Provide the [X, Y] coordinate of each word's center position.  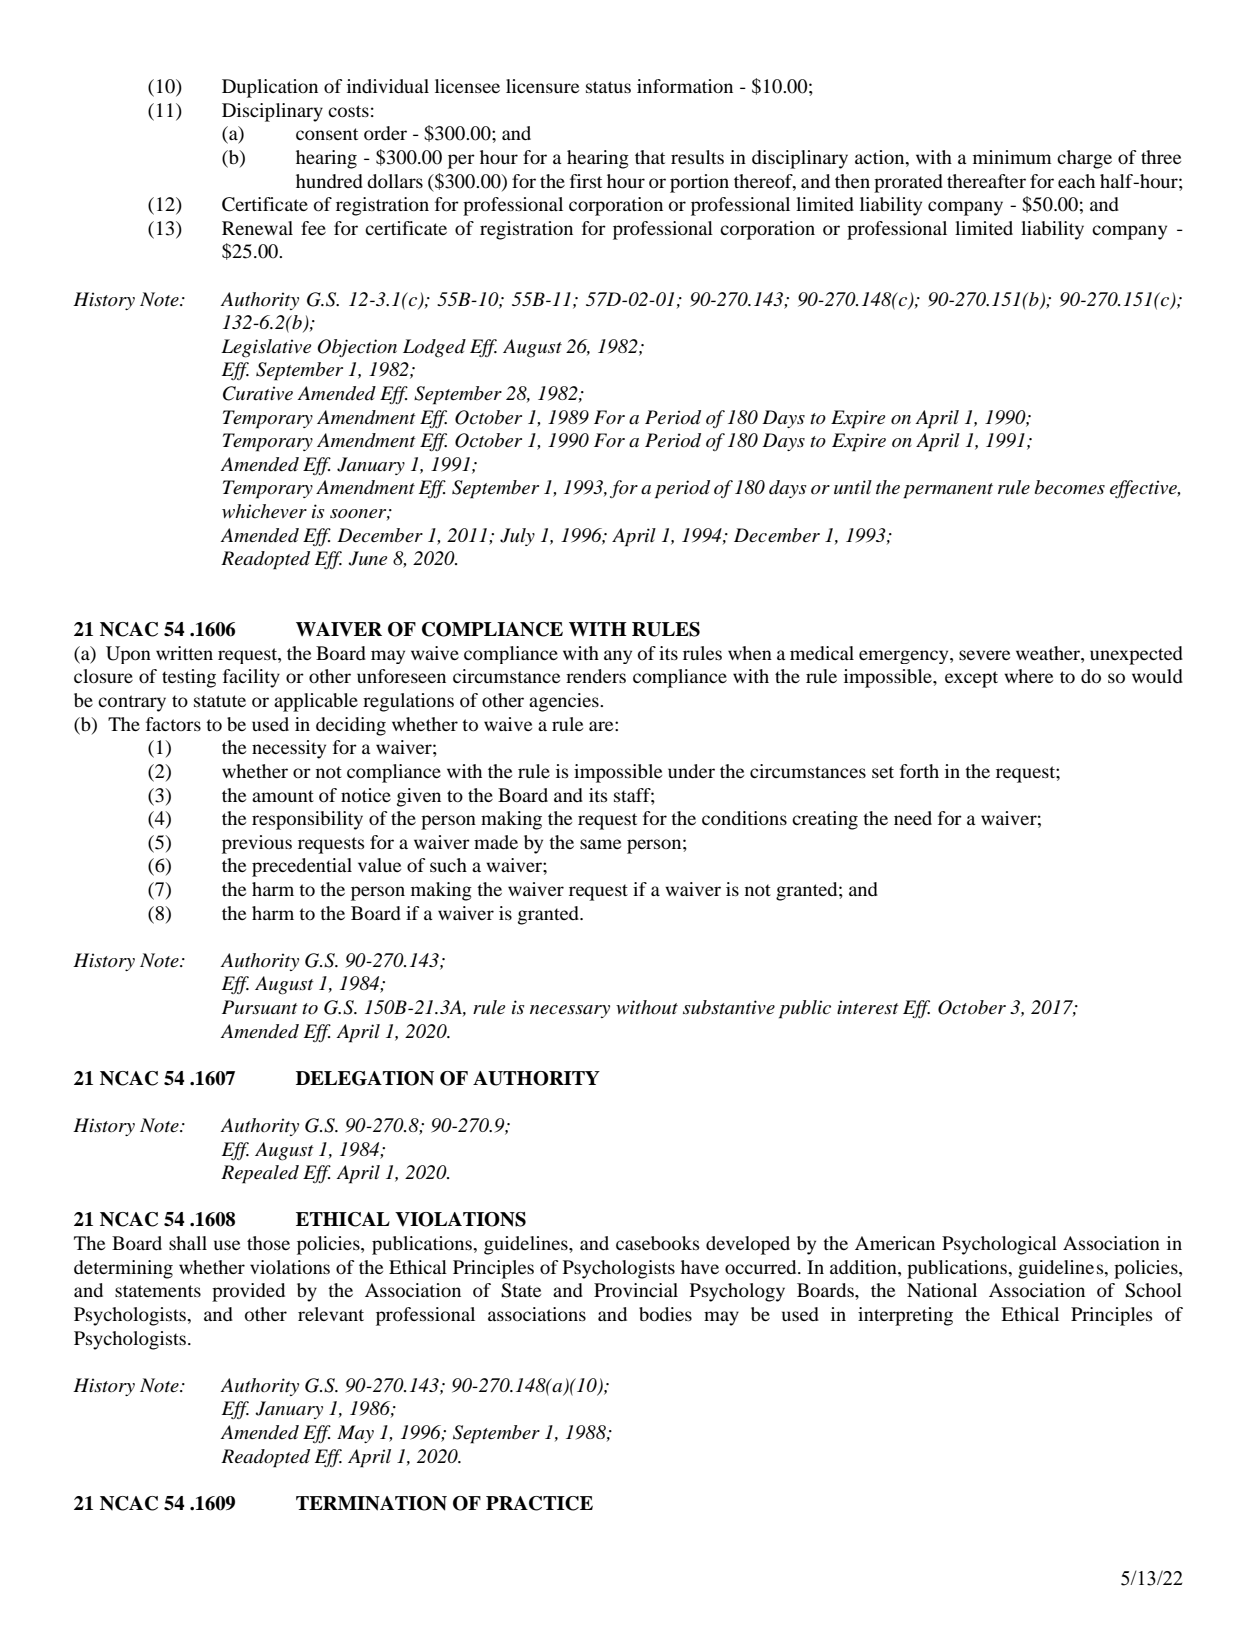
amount [283, 796]
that [650, 157]
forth [919, 771]
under [691, 771]
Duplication [270, 88]
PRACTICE [539, 1503]
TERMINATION [371, 1503]
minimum [1012, 157]
